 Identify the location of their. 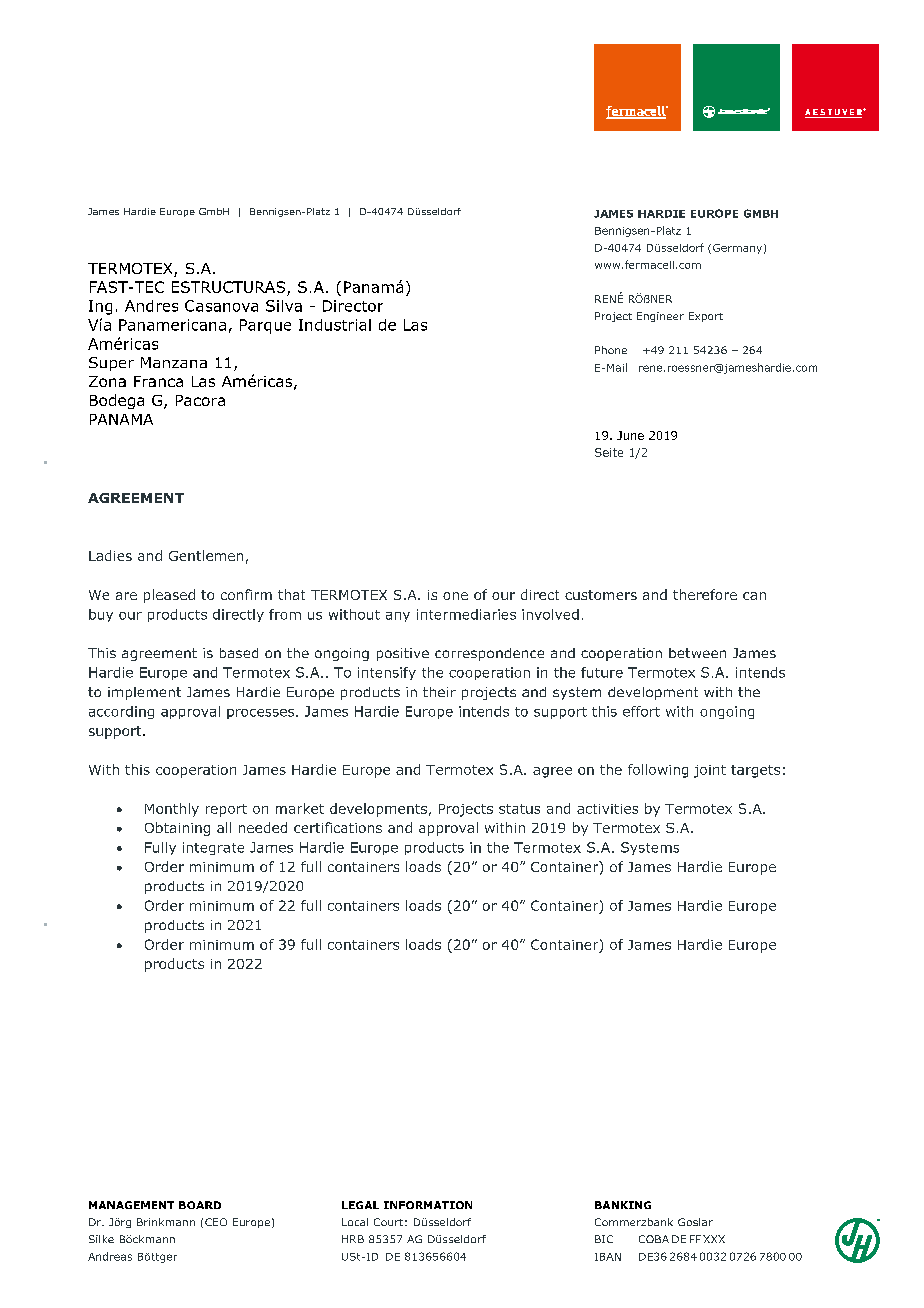
(439, 692).
